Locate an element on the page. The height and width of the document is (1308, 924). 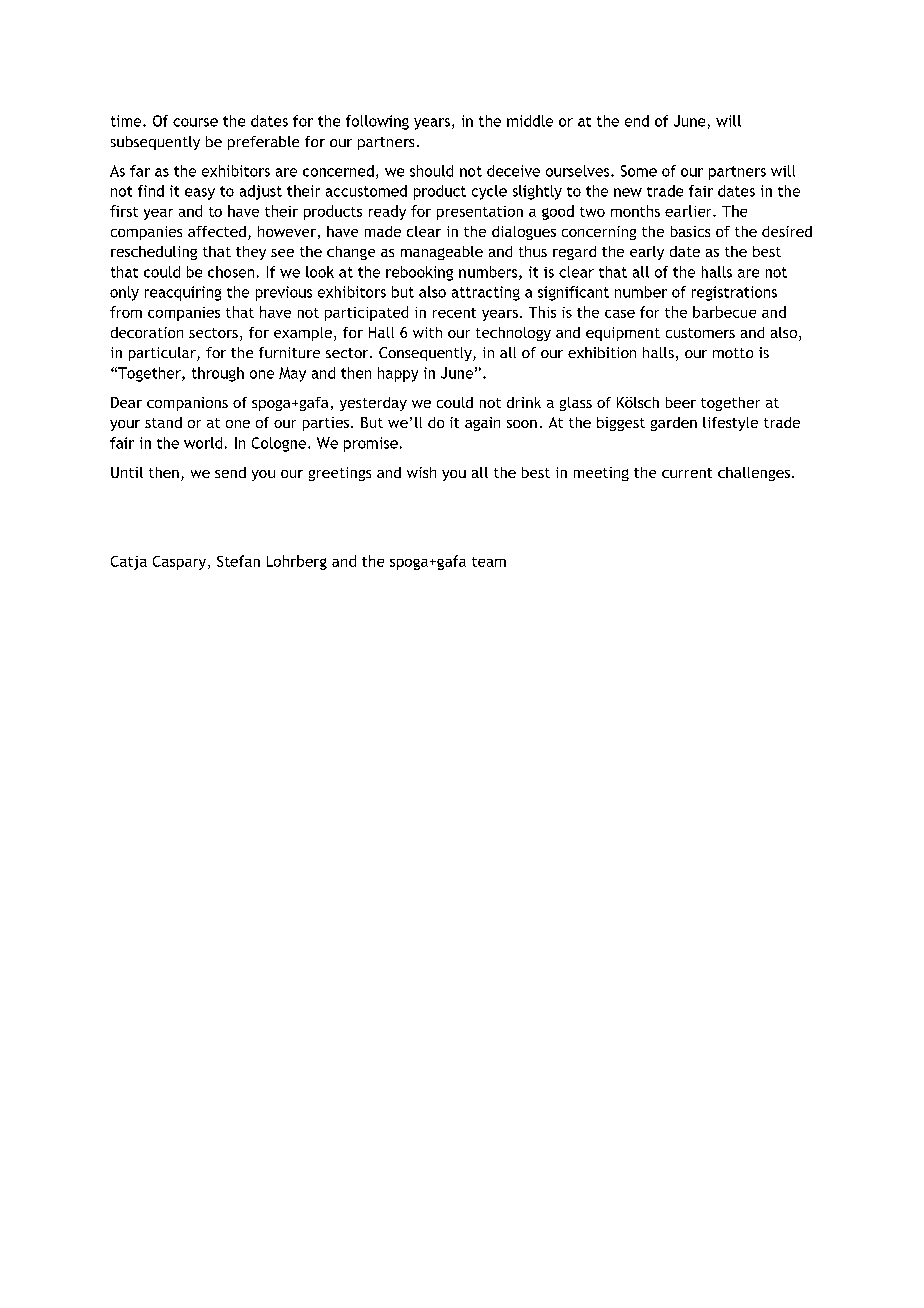
team is located at coordinates (489, 562).
